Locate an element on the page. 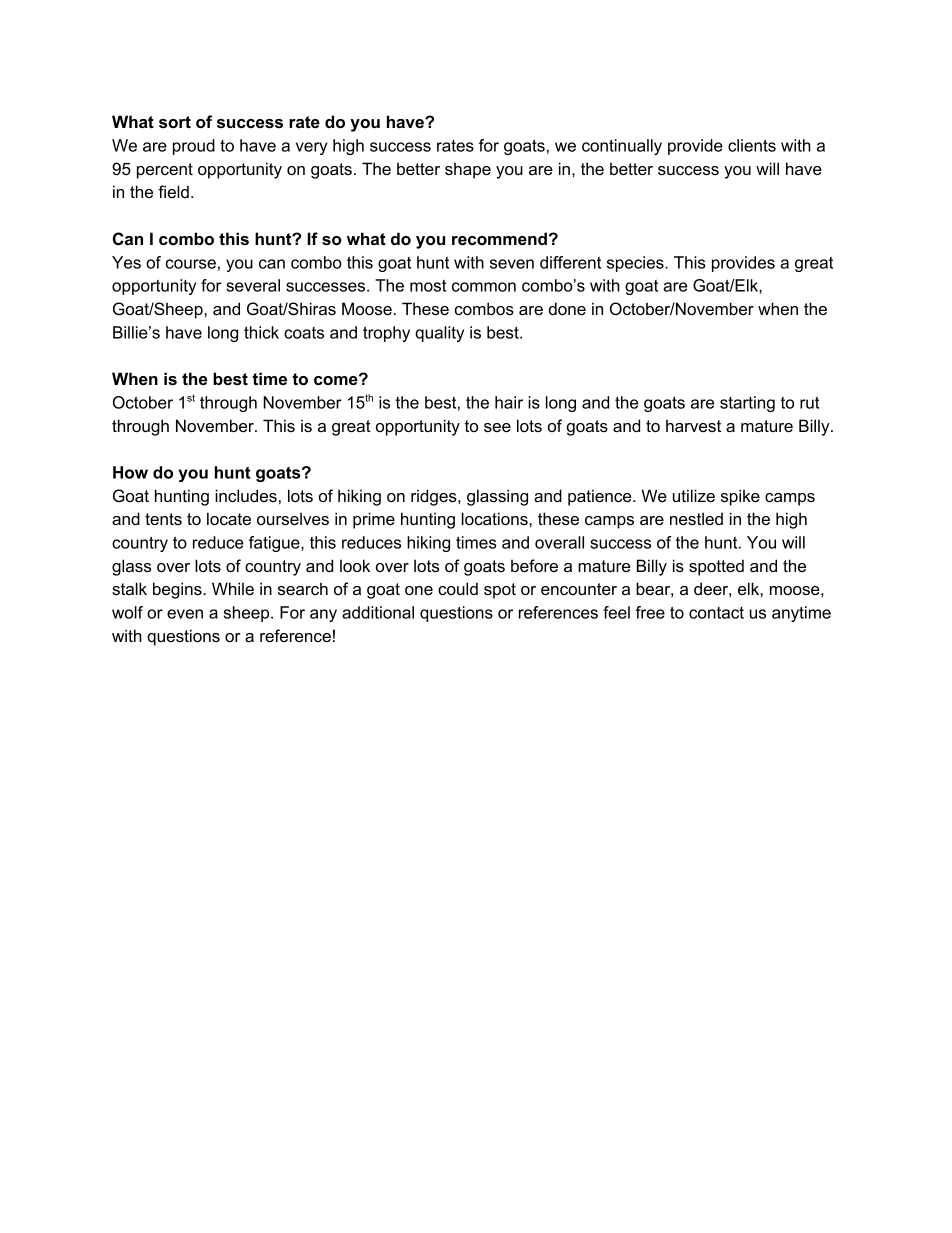  How is located at coordinates (130, 472).
